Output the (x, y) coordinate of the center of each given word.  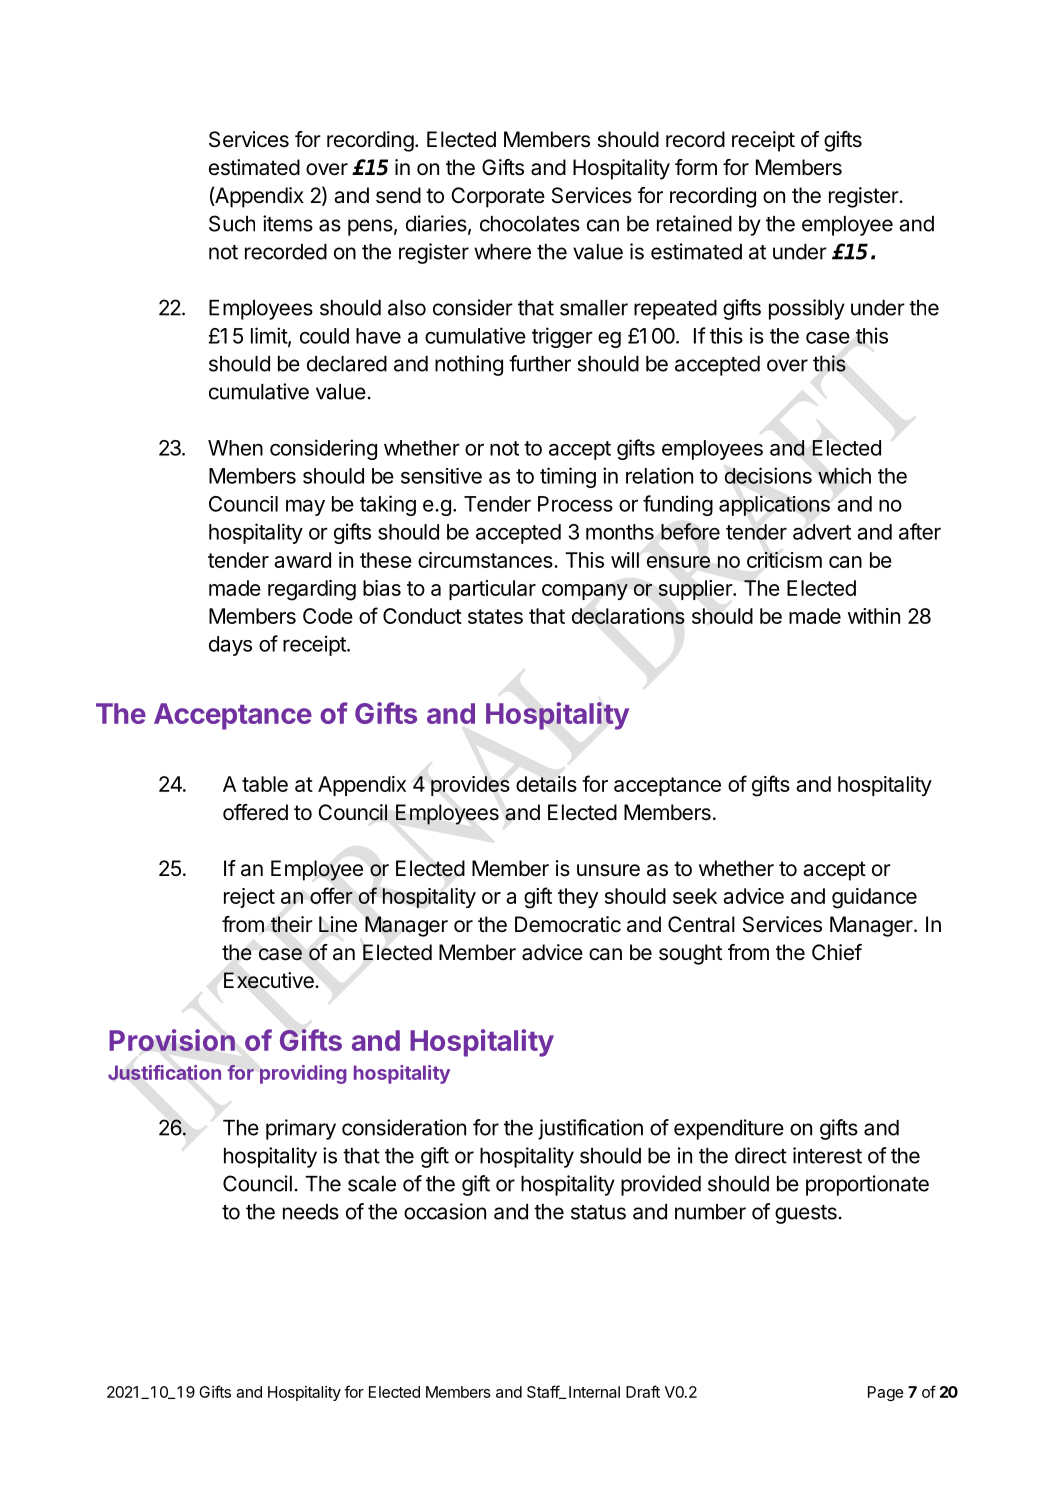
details (546, 784)
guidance (874, 898)
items (288, 223)
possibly (807, 309)
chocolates (530, 224)
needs (311, 1212)
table (265, 784)
